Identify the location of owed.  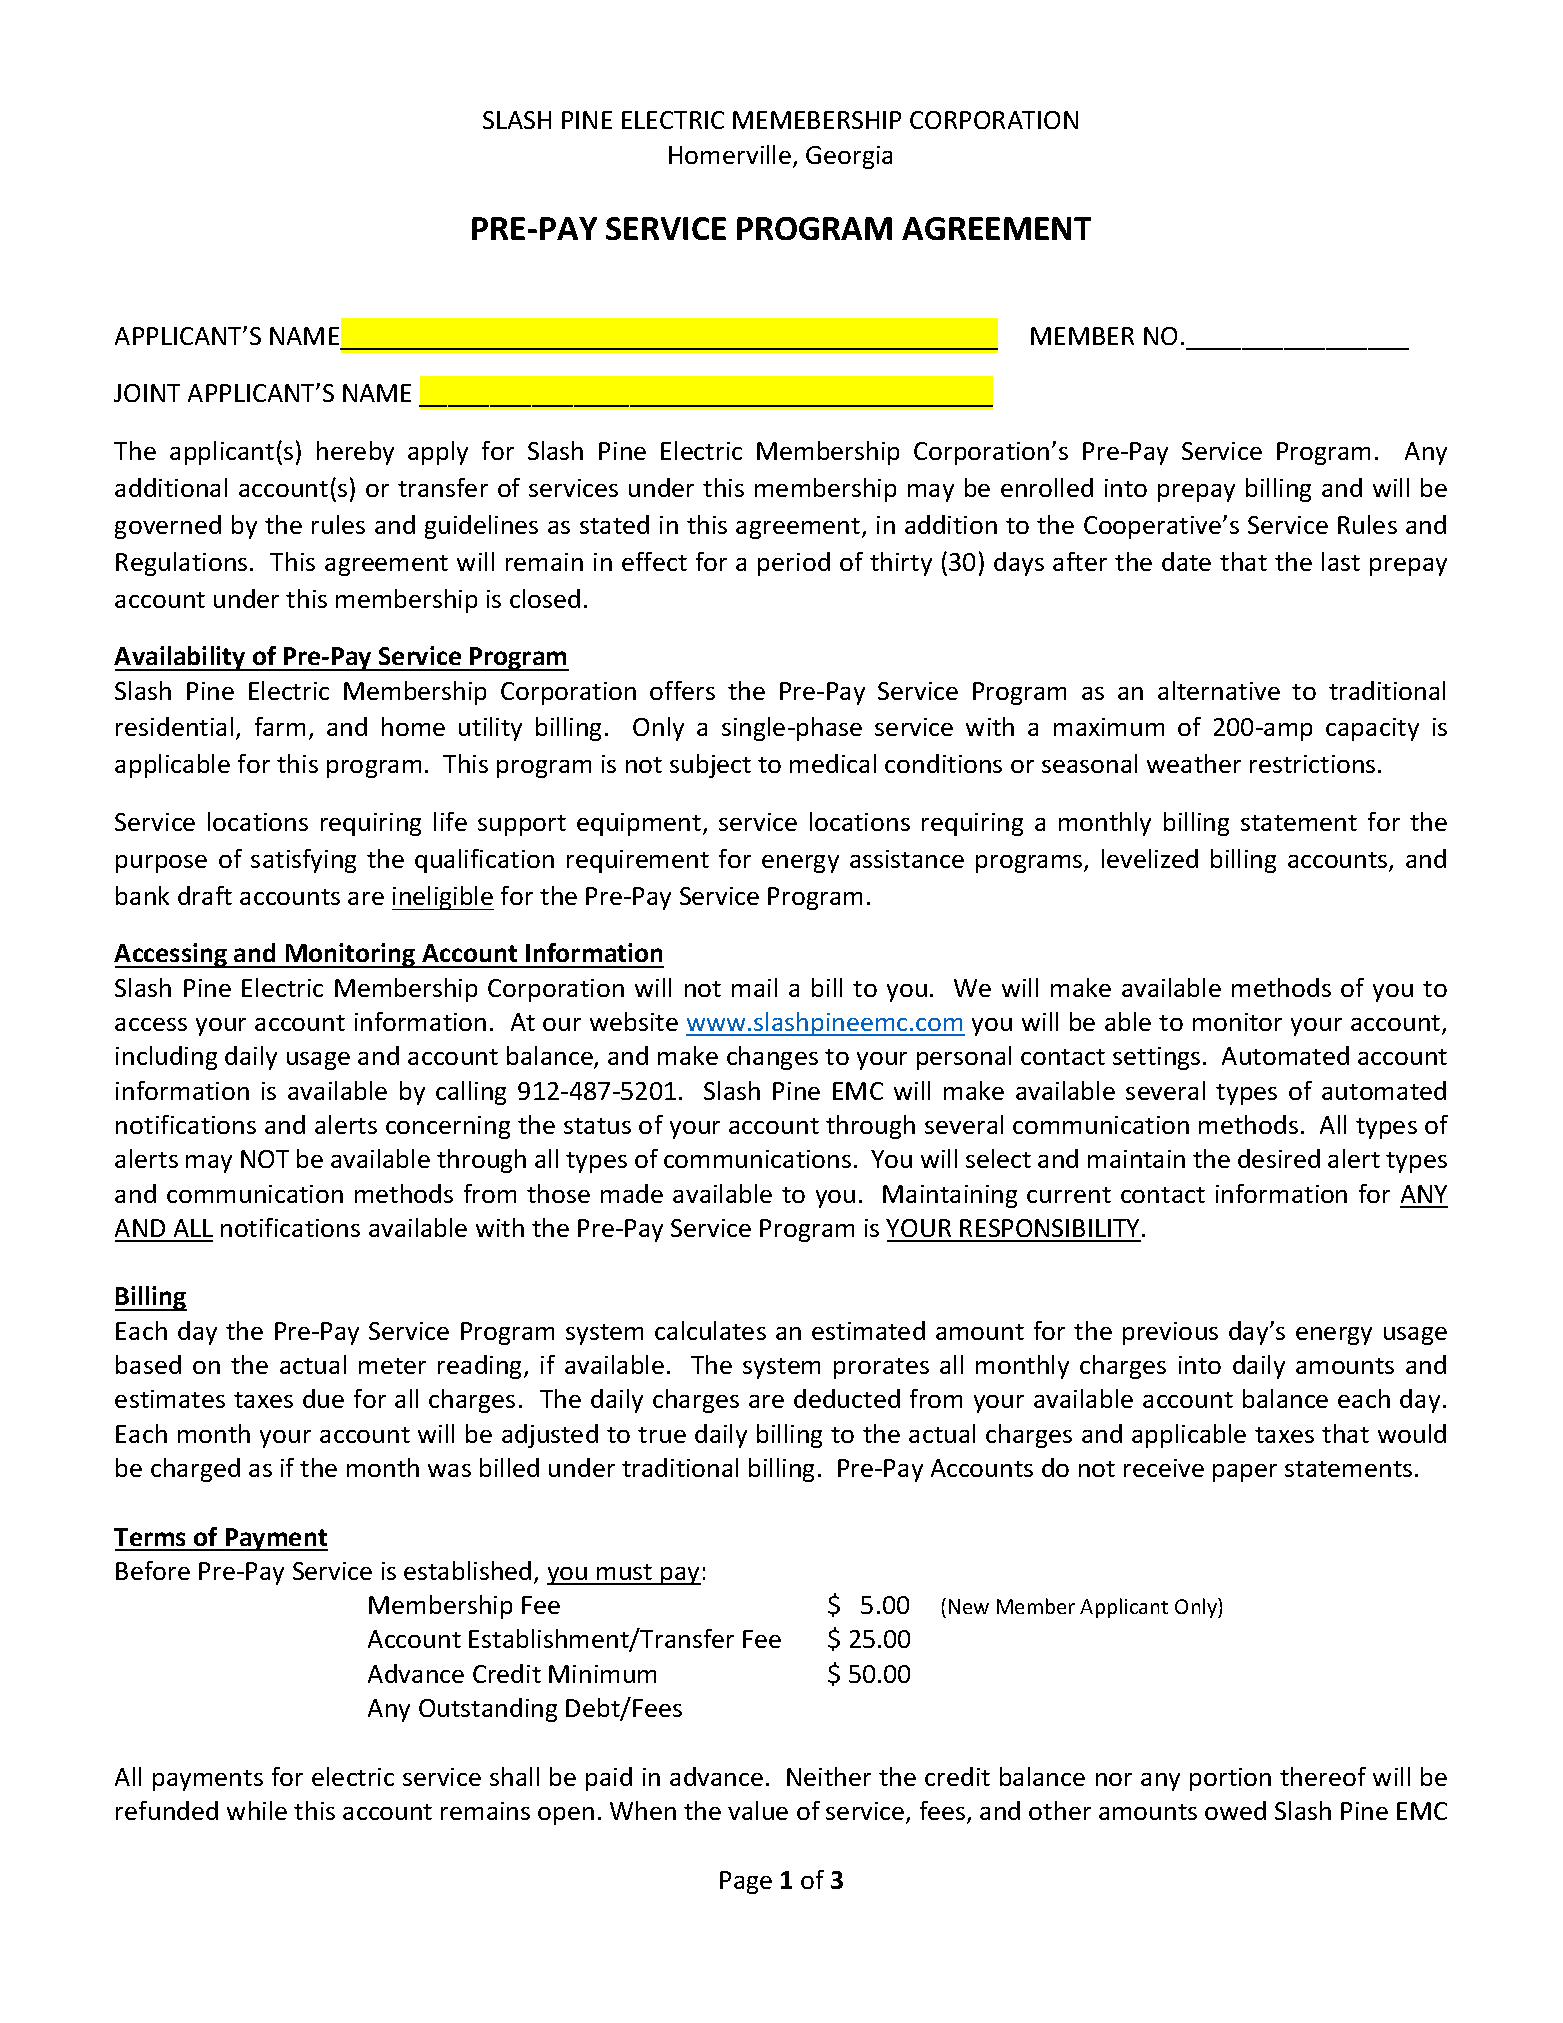
(1235, 1810).
